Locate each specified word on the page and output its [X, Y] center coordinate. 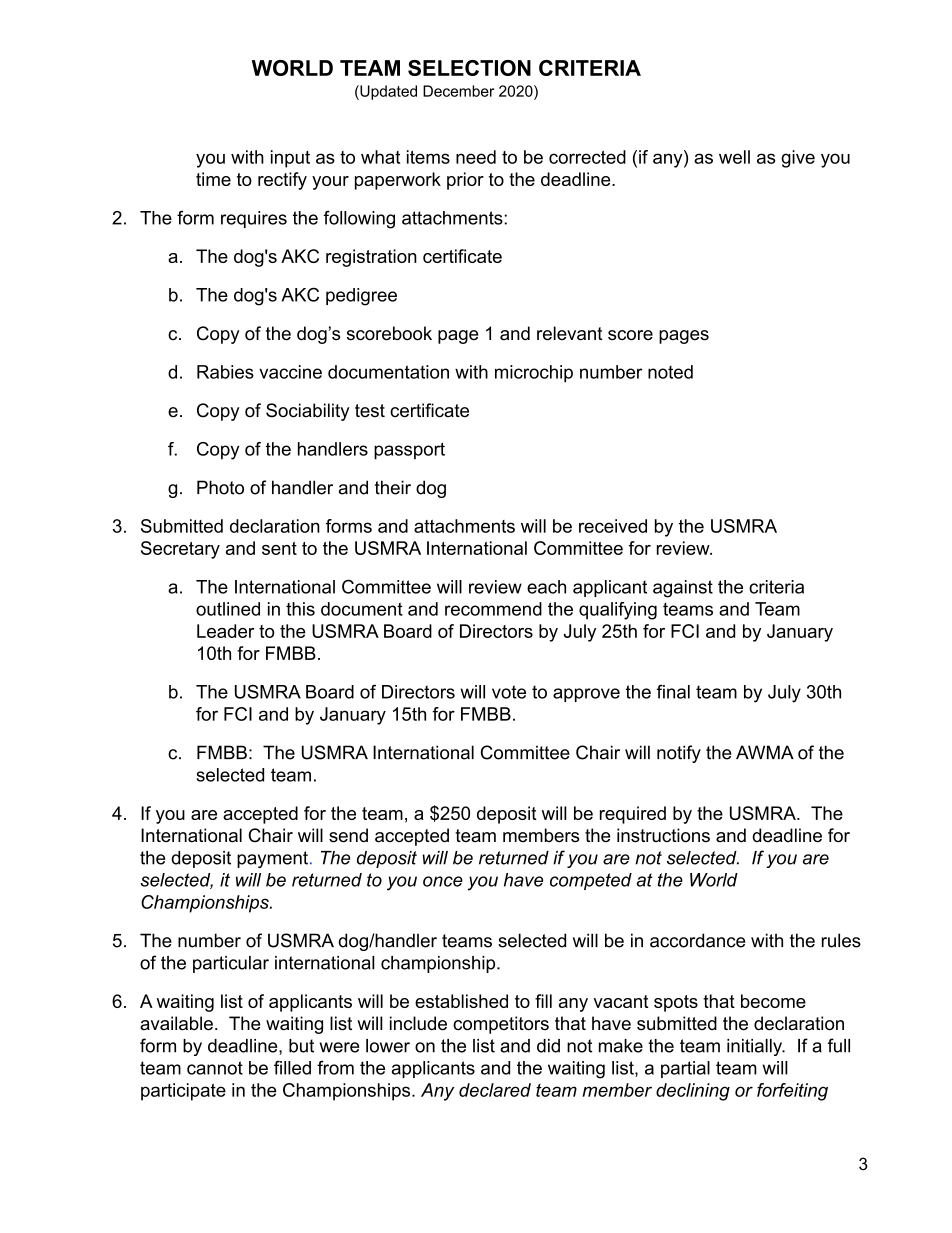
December [458, 91]
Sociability [308, 412]
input [290, 159]
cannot [215, 1068]
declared [495, 1090]
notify [679, 754]
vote [509, 692]
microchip [534, 374]
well [734, 157]
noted [670, 372]
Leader [225, 631]
